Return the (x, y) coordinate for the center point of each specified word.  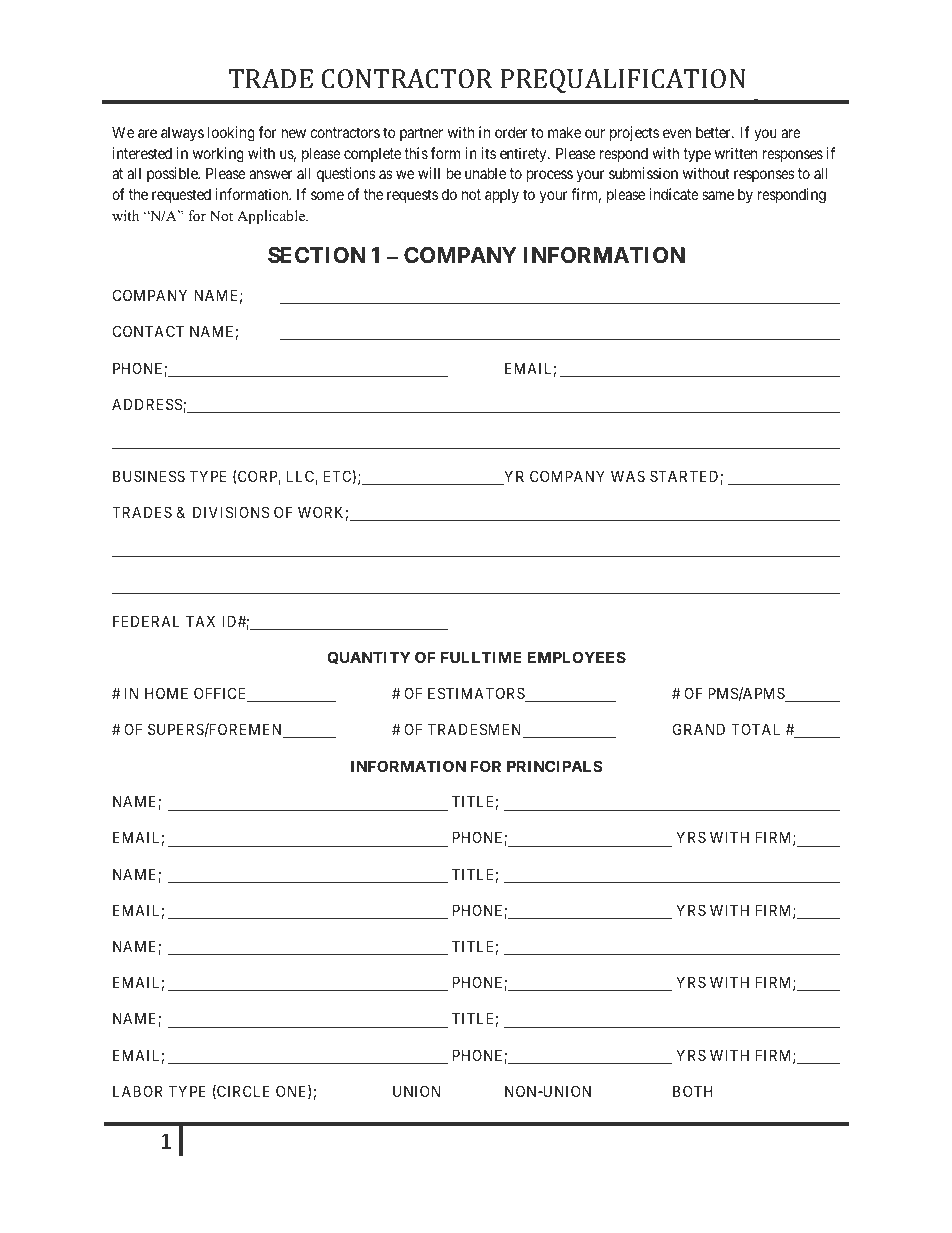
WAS (628, 476)
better (714, 132)
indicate (674, 194)
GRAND (699, 729)
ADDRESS (148, 405)
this (416, 153)
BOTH (693, 1091)
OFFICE (221, 694)
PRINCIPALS (554, 766)
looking (231, 134)
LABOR (138, 1091)
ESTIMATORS (477, 694)
